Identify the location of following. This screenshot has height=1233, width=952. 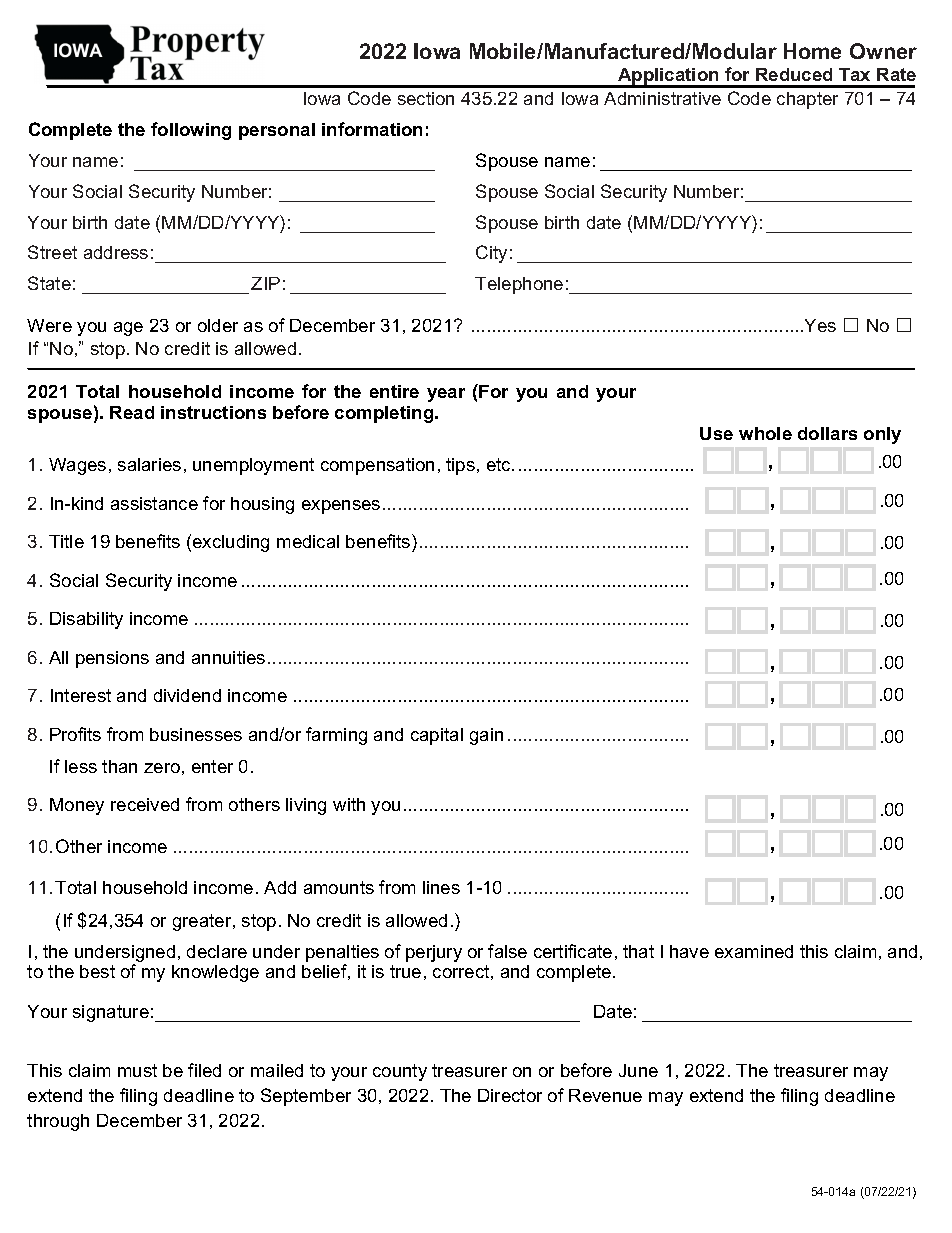
(191, 131).
